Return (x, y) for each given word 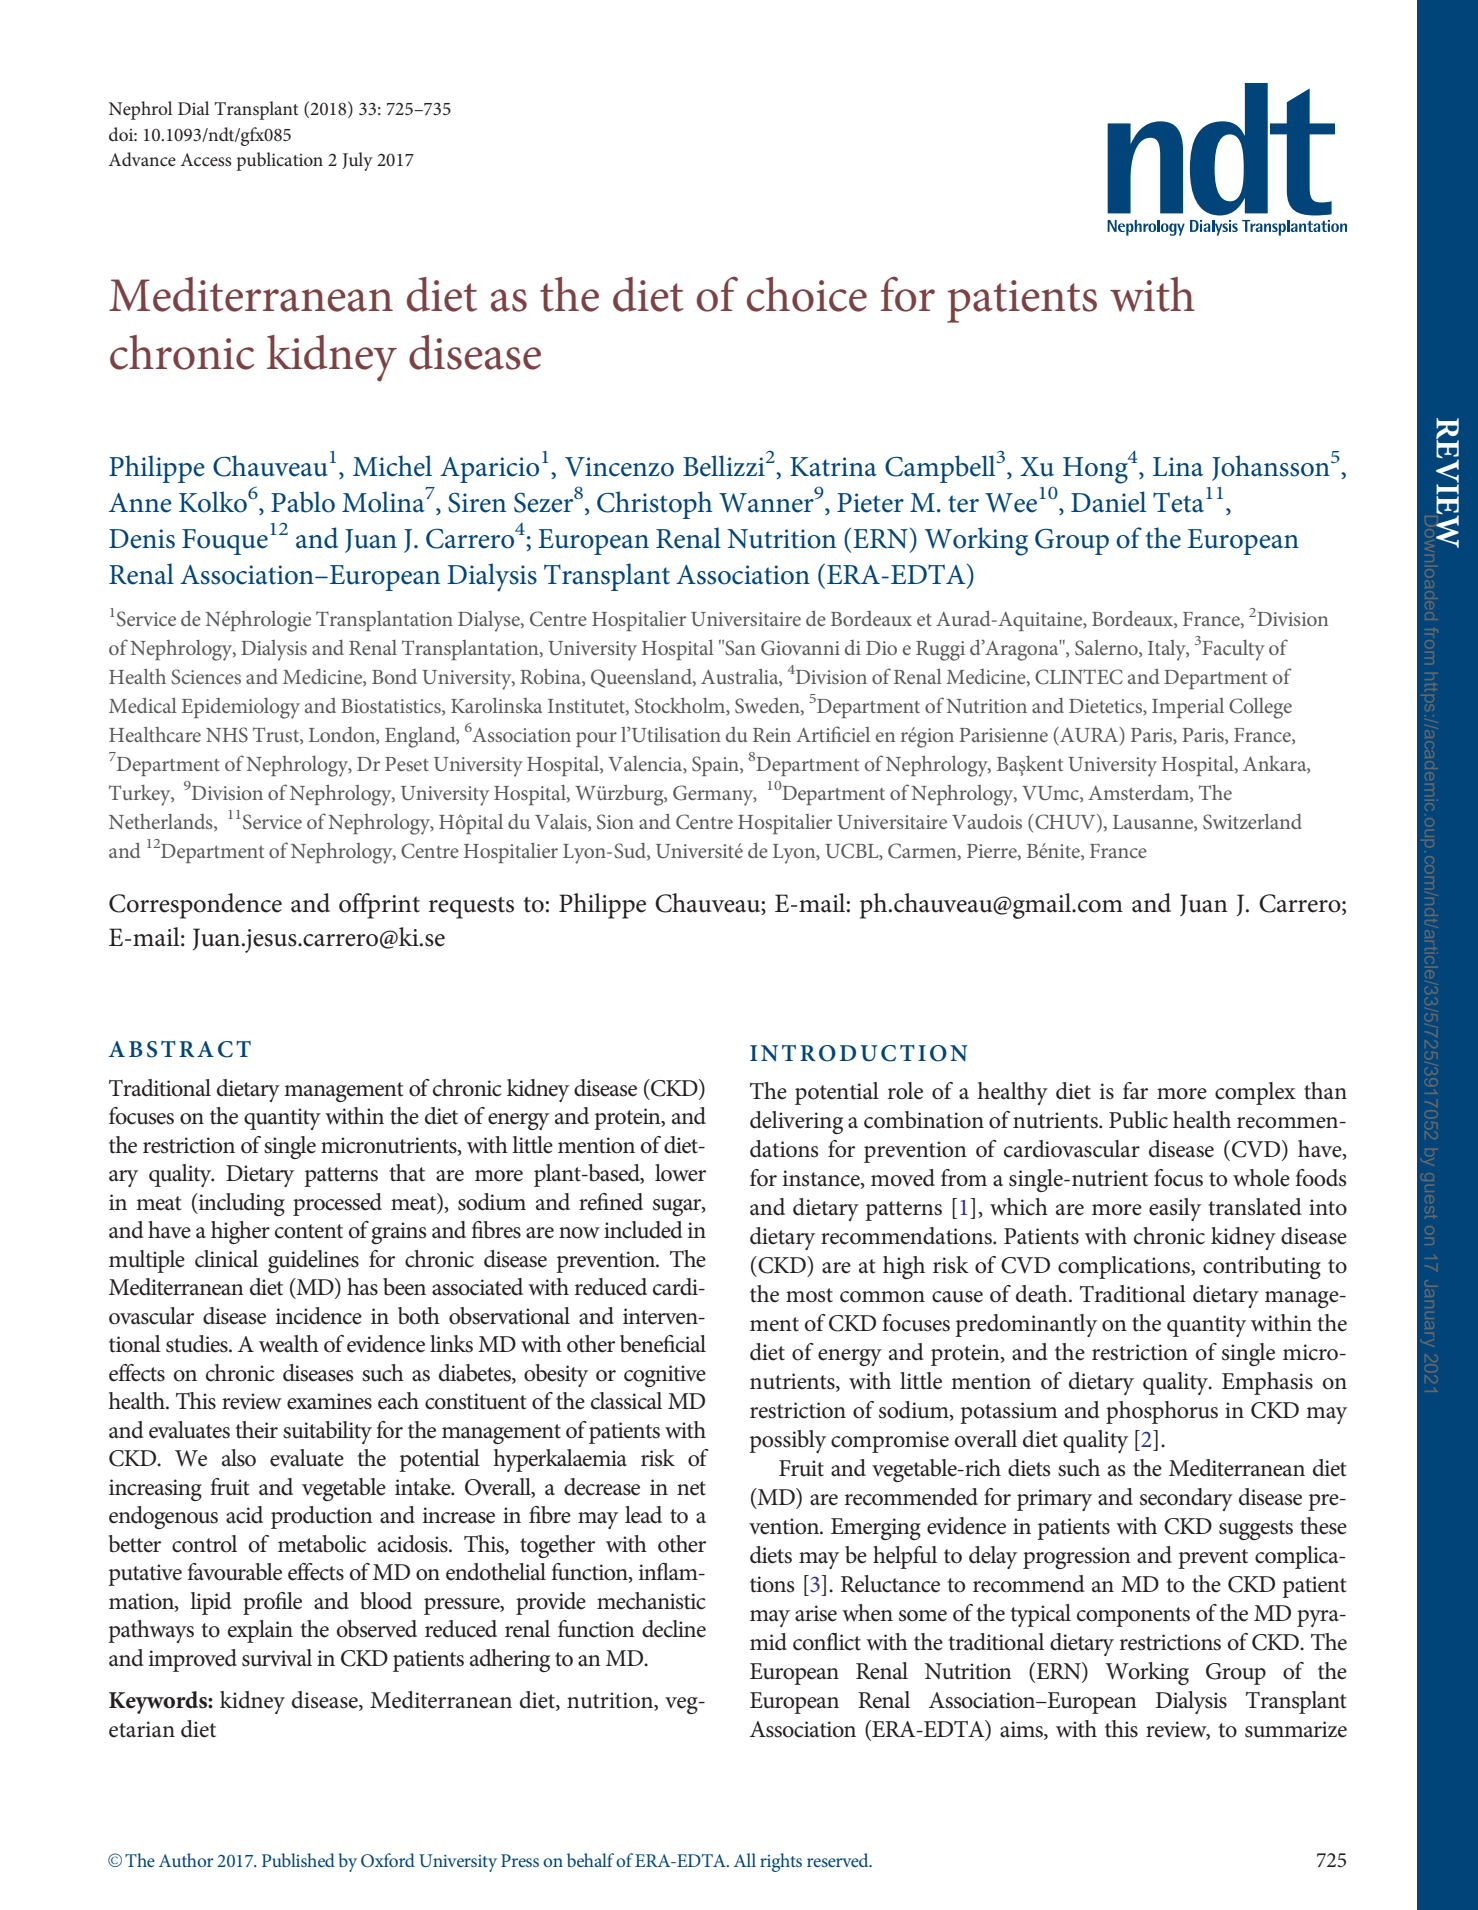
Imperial (1188, 708)
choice (807, 294)
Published (298, 1860)
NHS (227, 735)
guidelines (313, 1261)
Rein (772, 735)
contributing (1262, 1267)
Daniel (1108, 502)
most (809, 1295)
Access (206, 159)
